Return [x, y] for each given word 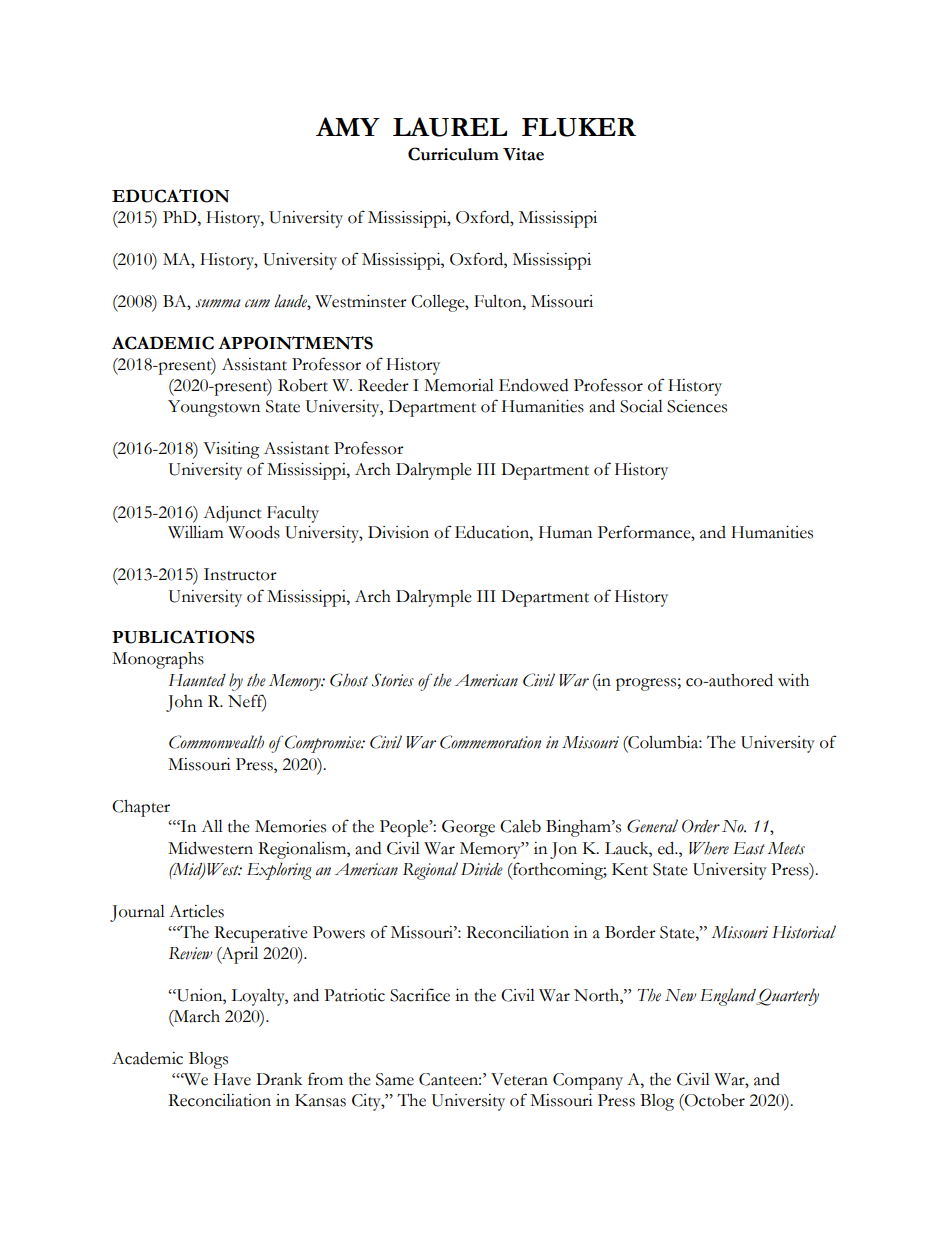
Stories [393, 680]
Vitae [523, 154]
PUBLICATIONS [183, 637]
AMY [348, 126]
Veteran [519, 1079]
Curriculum [453, 154]
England [728, 997]
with [793, 680]
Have [232, 1079]
